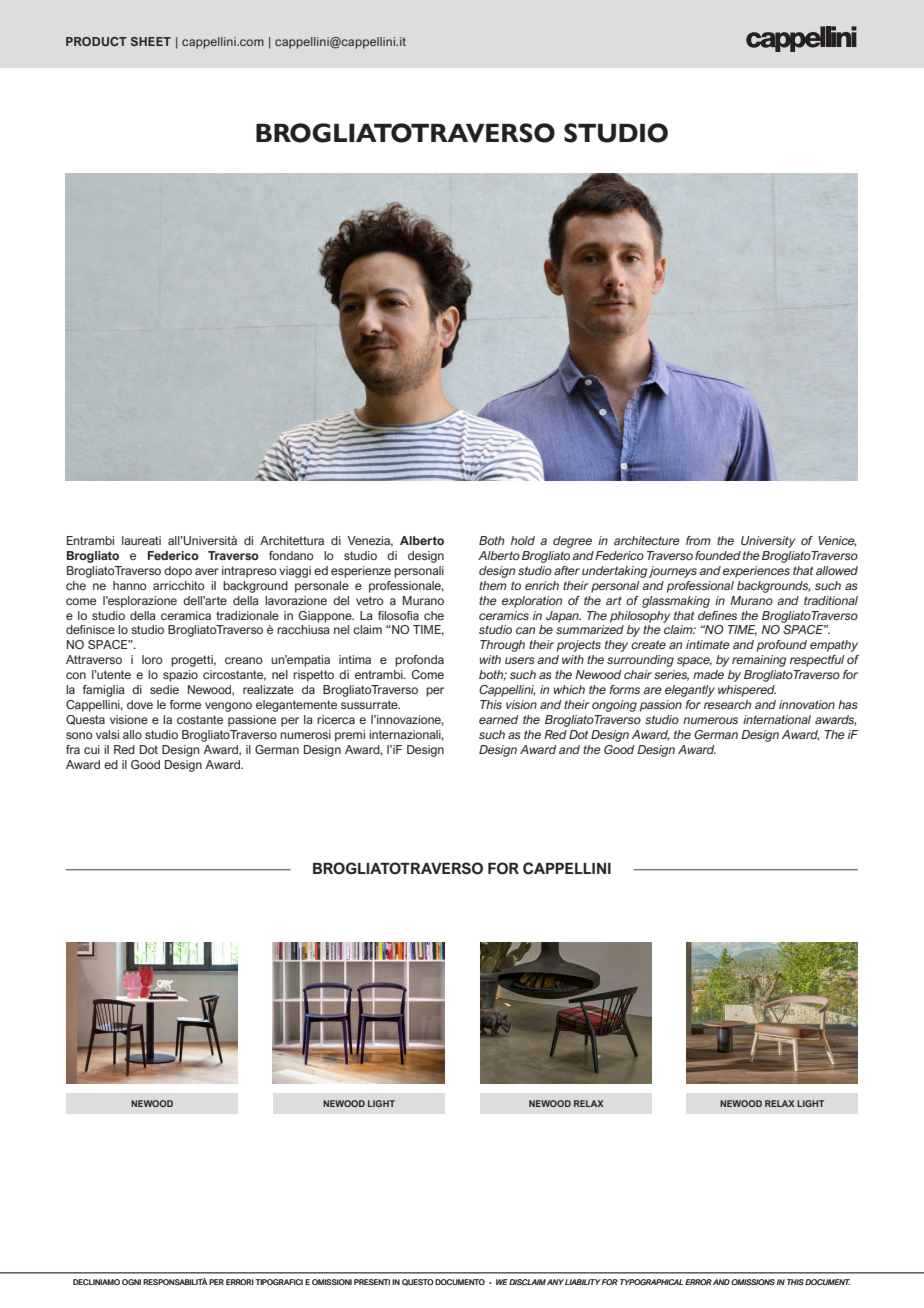 This screenshot has height=1308, width=924. I want to click on valsi, so click(107, 734).
